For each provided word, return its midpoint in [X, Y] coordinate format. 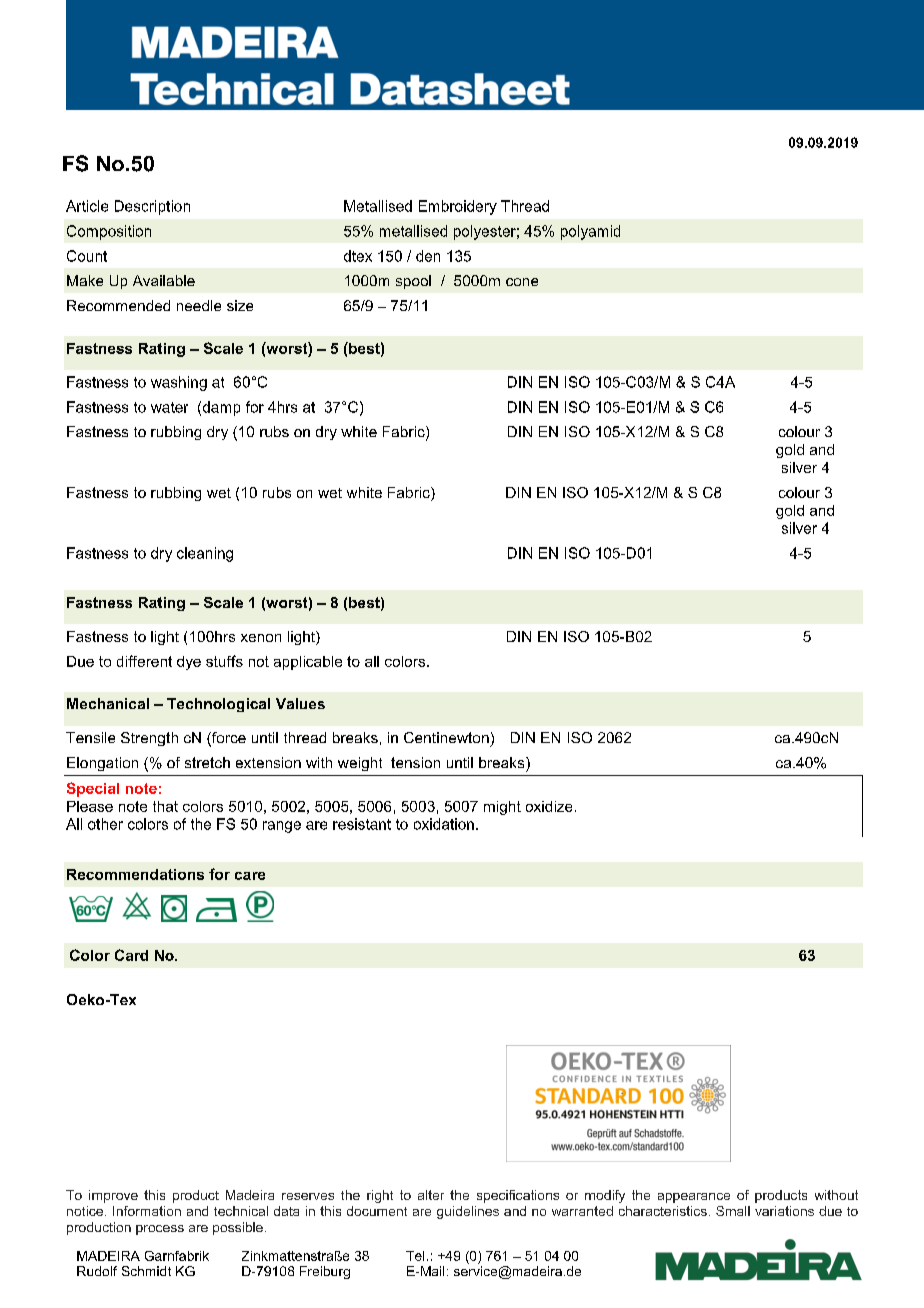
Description [152, 207]
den [428, 256]
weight [360, 764]
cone [522, 282]
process [160, 1230]
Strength [149, 739]
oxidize [549, 806]
